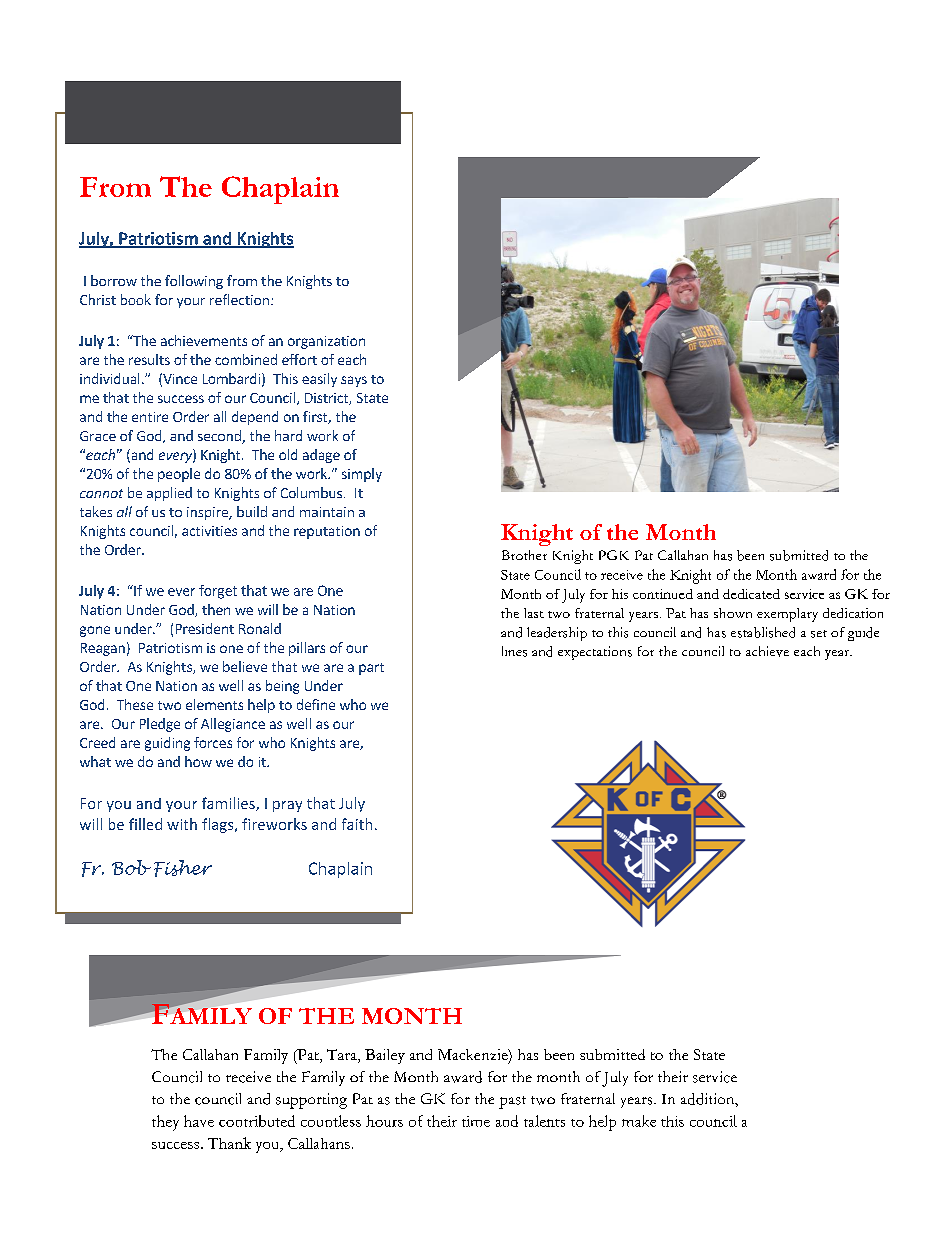 Image resolution: width=952 pixels, height=1233 pixels. I want to click on have, so click(199, 1121).
